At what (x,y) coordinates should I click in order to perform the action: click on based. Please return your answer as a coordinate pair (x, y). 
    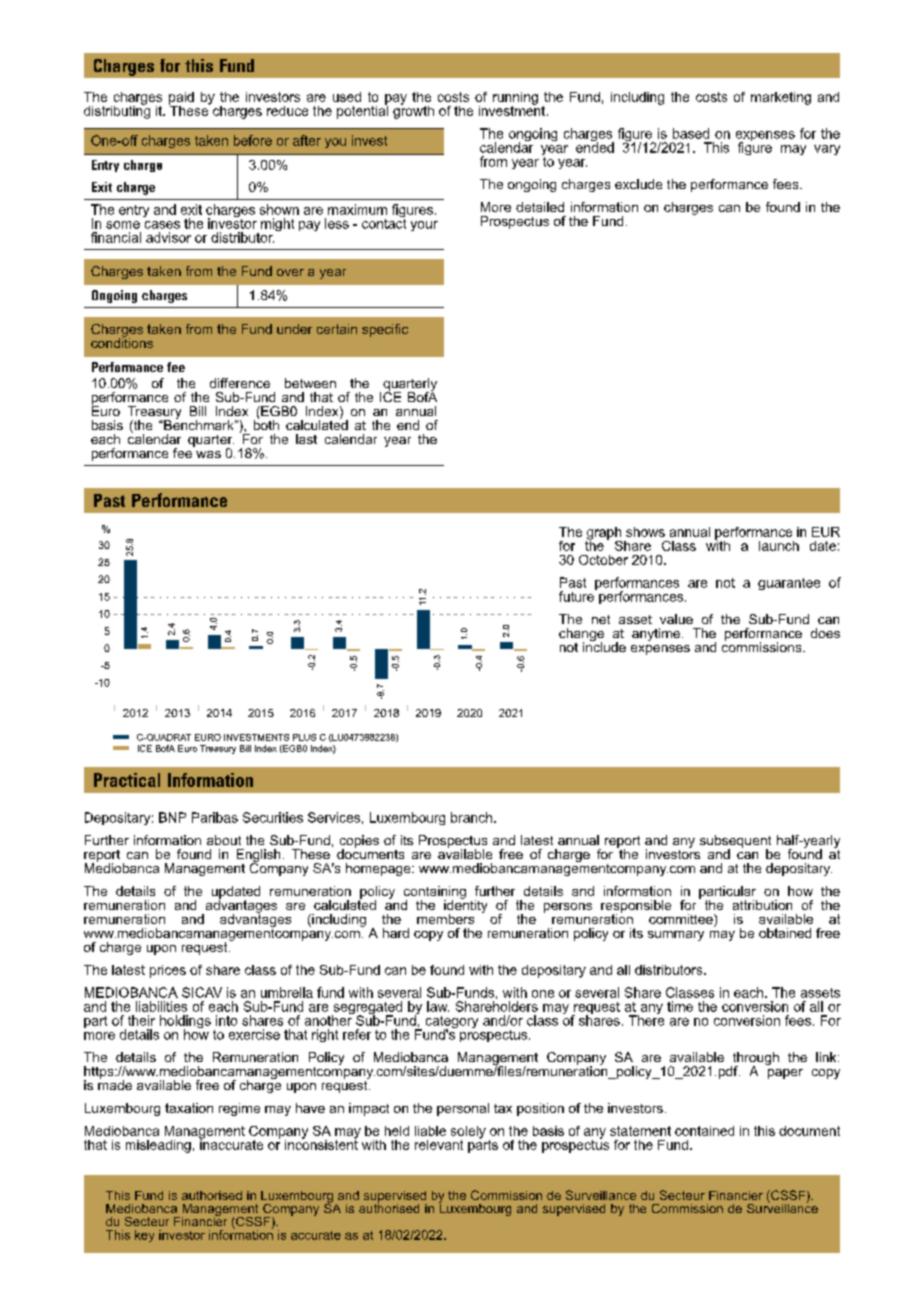
    Looking at the image, I should click on (691, 133).
